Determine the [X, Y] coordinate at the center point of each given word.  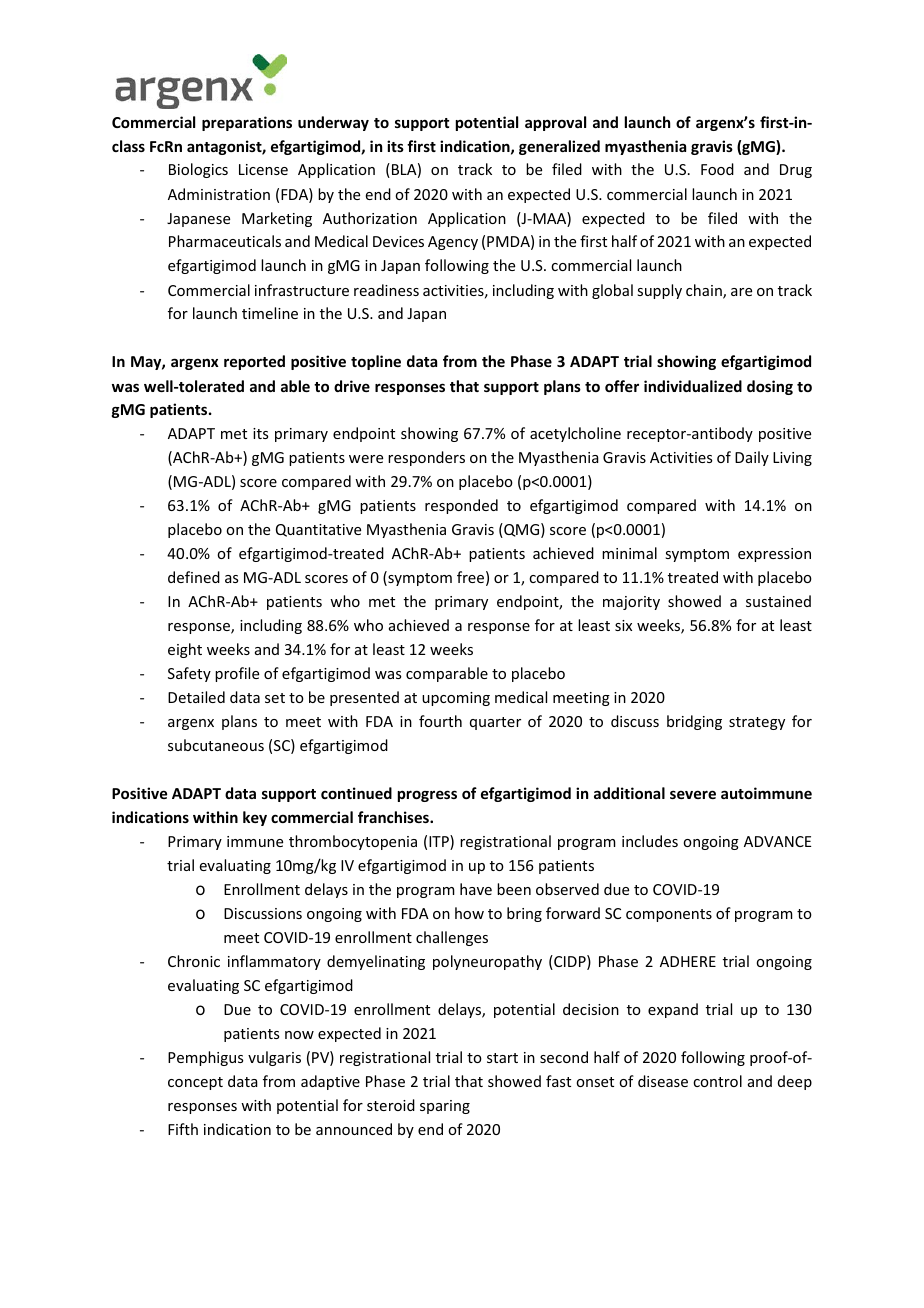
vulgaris [274, 1058]
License [263, 169]
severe [693, 794]
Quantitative [318, 530]
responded [461, 506]
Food [717, 169]
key [255, 818]
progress [427, 796]
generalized [559, 147]
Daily [752, 458]
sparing [445, 1107]
